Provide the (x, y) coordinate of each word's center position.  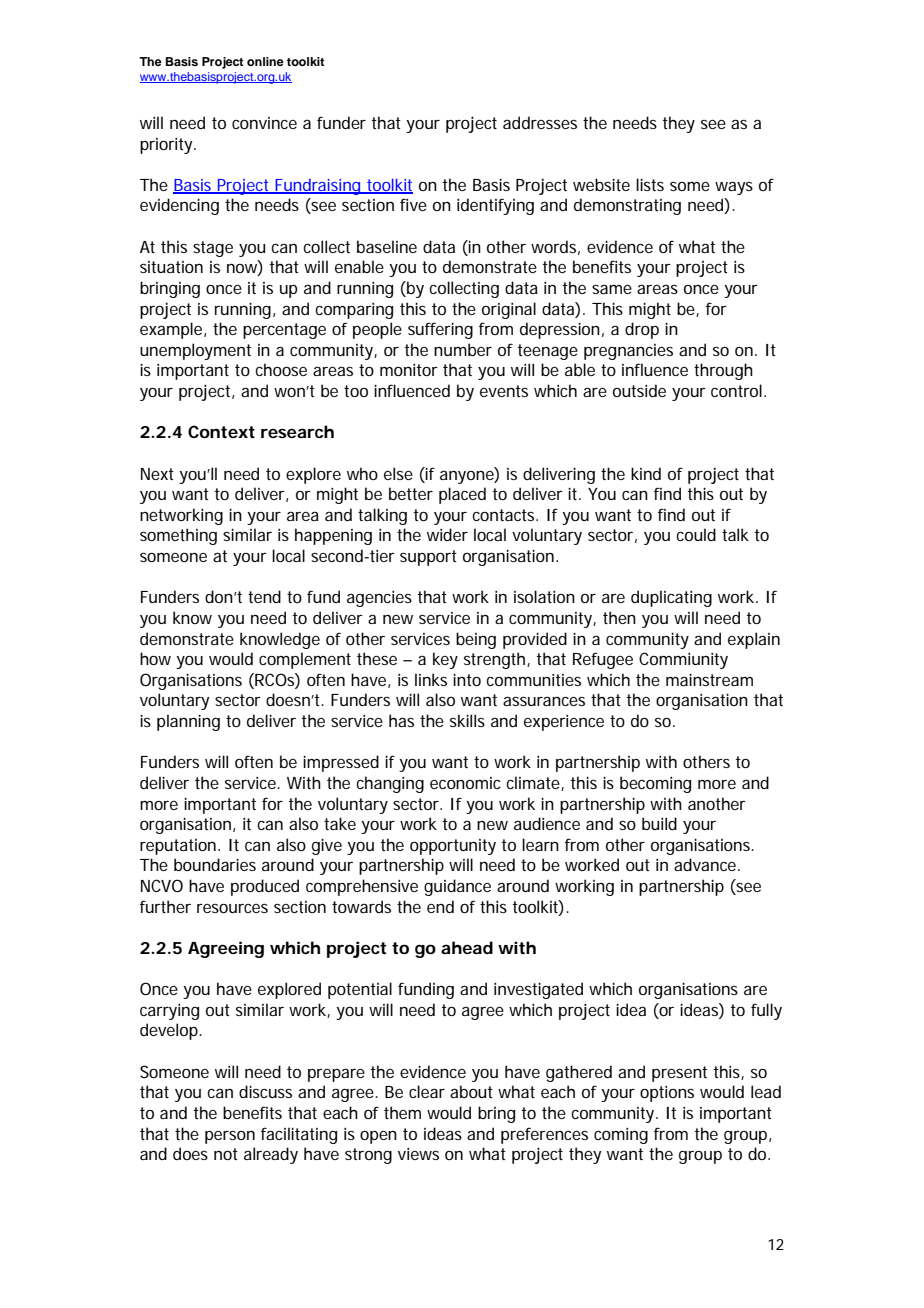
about (471, 1091)
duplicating (671, 598)
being (476, 640)
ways (734, 188)
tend (264, 596)
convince (264, 123)
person (230, 1137)
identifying (495, 206)
